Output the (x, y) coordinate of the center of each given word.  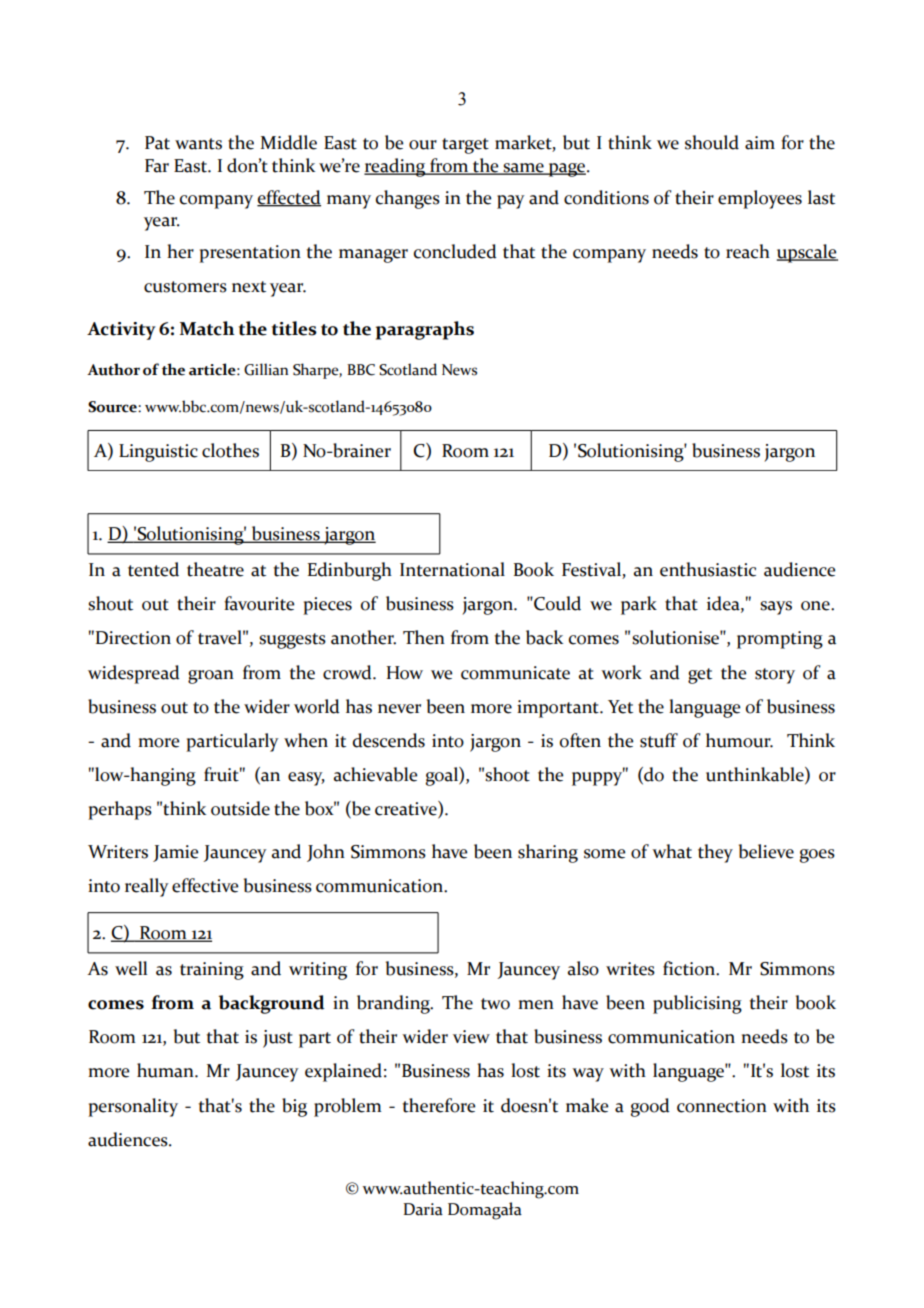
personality (133, 1107)
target (465, 146)
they (715, 853)
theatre (215, 569)
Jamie (175, 853)
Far (157, 166)
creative (407, 809)
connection (722, 1106)
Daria (423, 1209)
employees (760, 199)
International (452, 569)
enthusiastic (708, 569)
